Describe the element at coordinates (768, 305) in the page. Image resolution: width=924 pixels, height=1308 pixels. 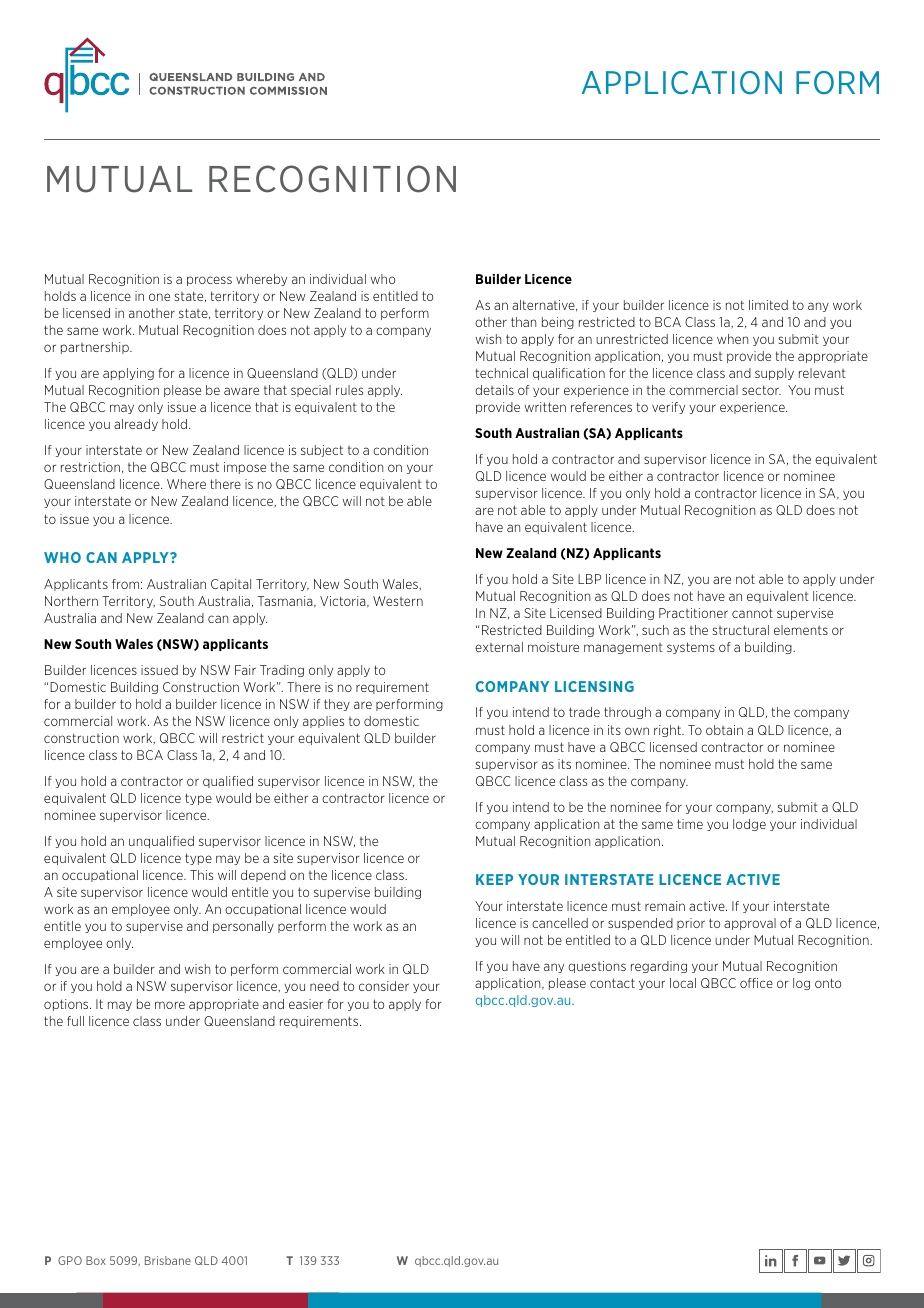
I see `limited` at that location.
